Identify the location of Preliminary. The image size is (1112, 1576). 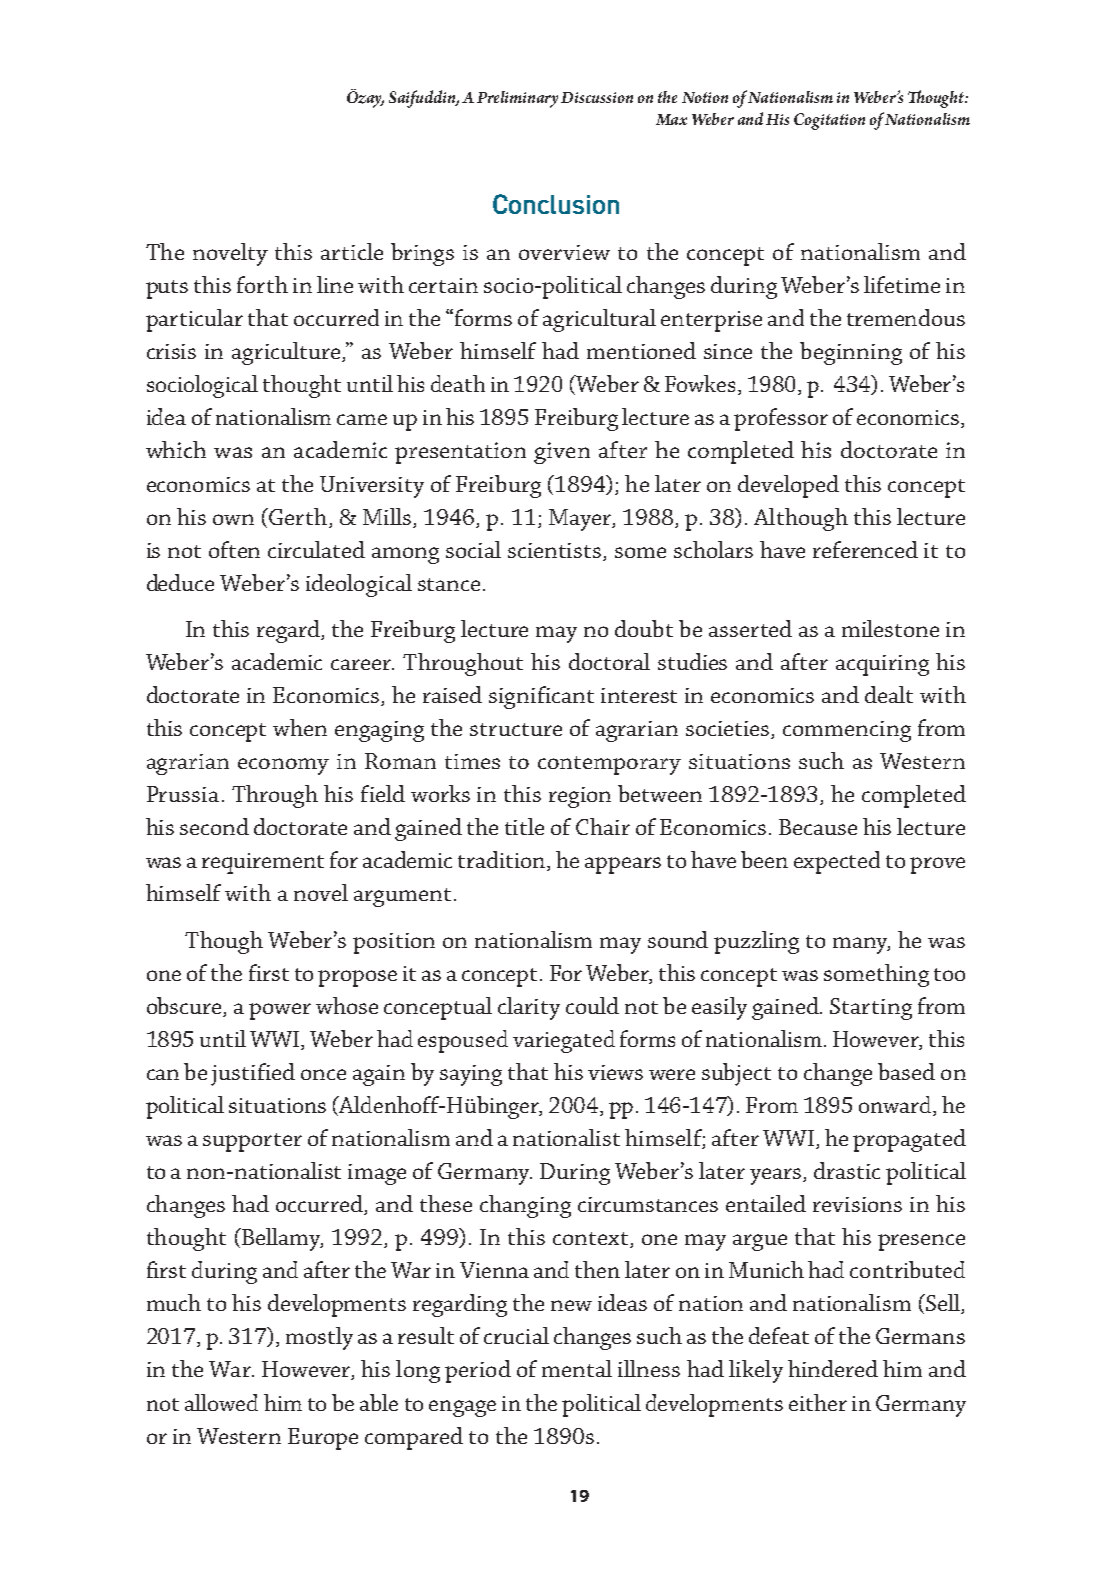
(517, 99).
